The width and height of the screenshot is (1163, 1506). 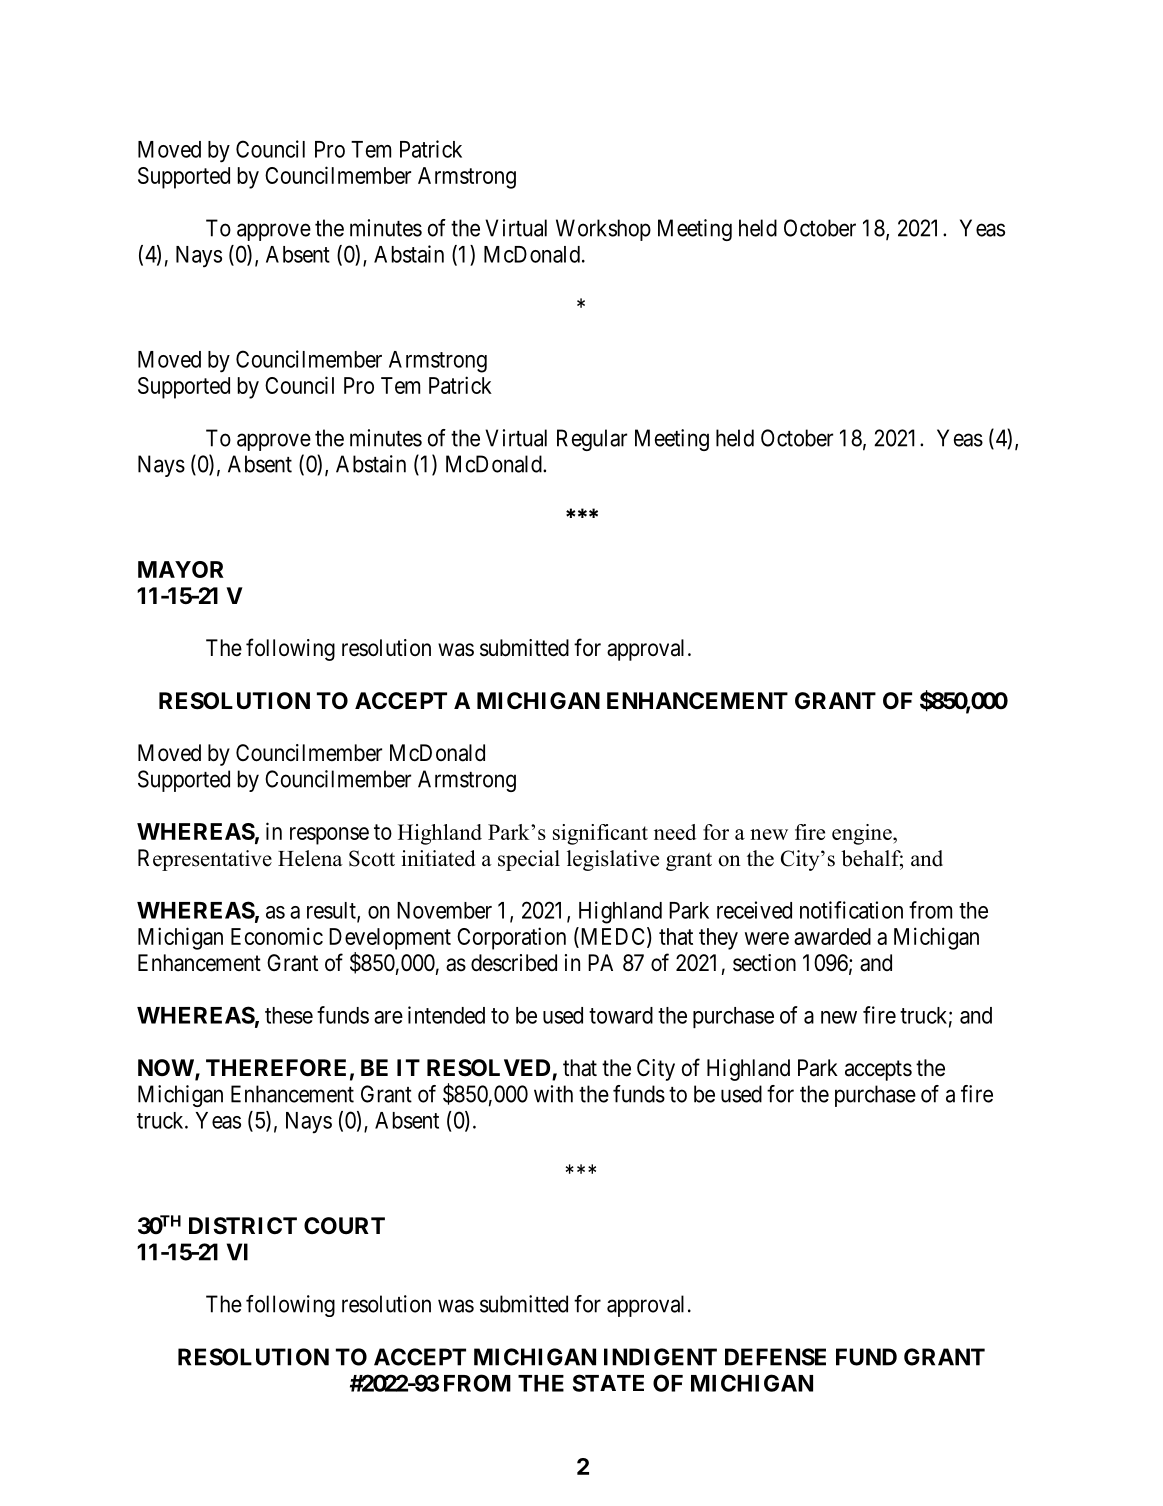 I want to click on special, so click(x=529, y=860).
